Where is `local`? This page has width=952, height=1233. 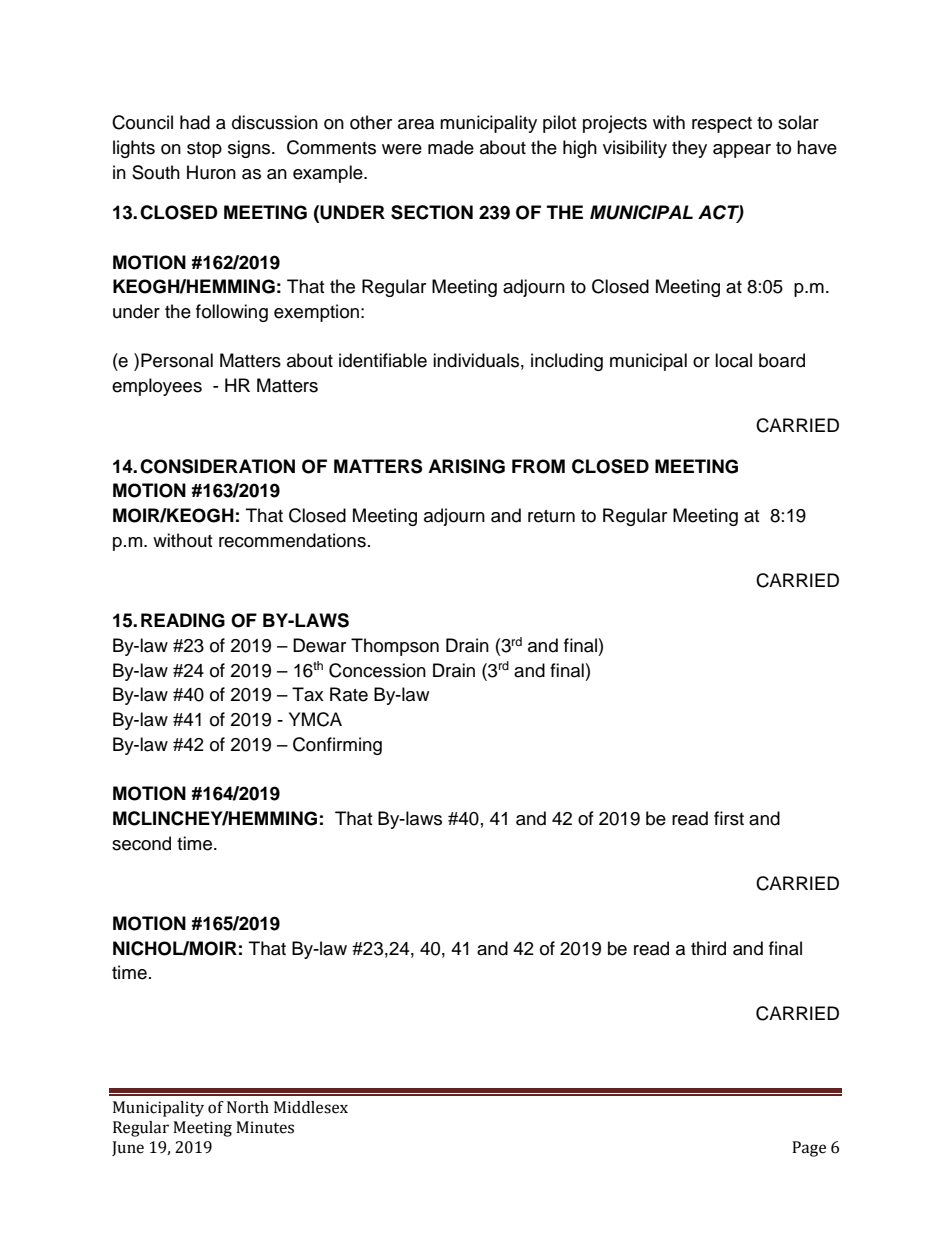 local is located at coordinates (733, 360).
